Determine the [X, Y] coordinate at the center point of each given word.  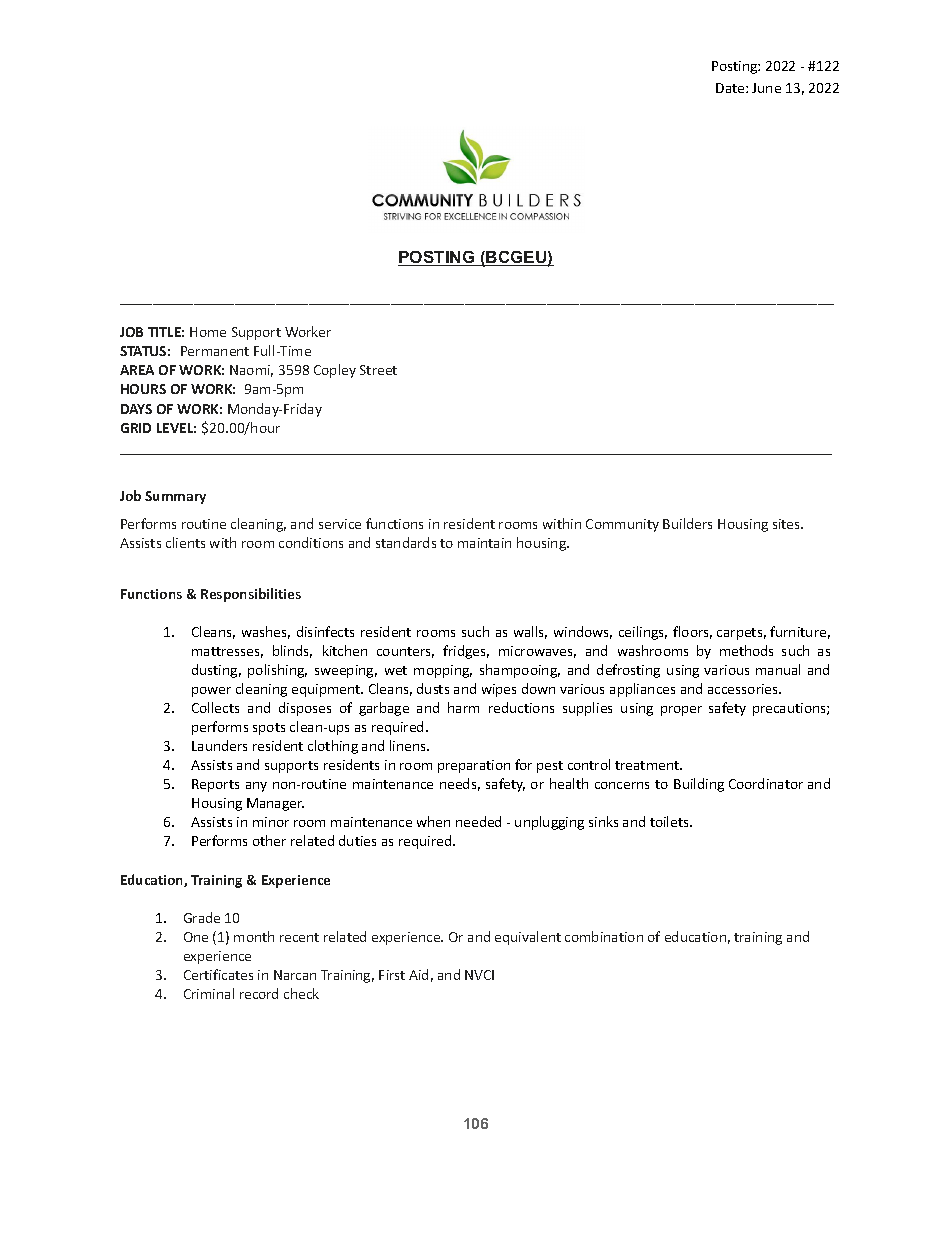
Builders [687, 523]
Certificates [218, 974]
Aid [418, 974]
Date [731, 88]
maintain [484, 543]
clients [185, 542]
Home [208, 332]
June [766, 88]
